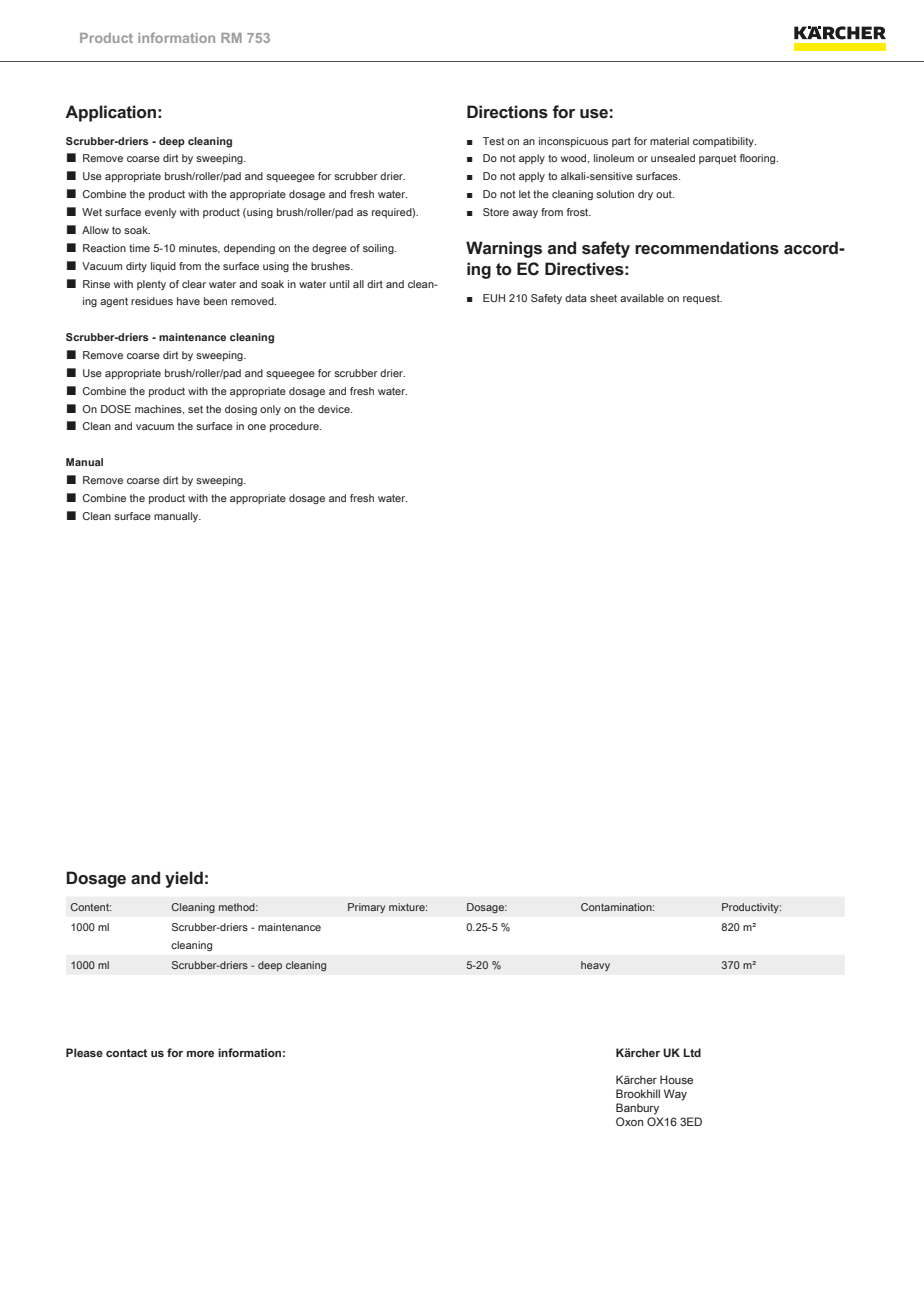  Describe the element at coordinates (257, 427) in the screenshot. I see `one` at that location.
